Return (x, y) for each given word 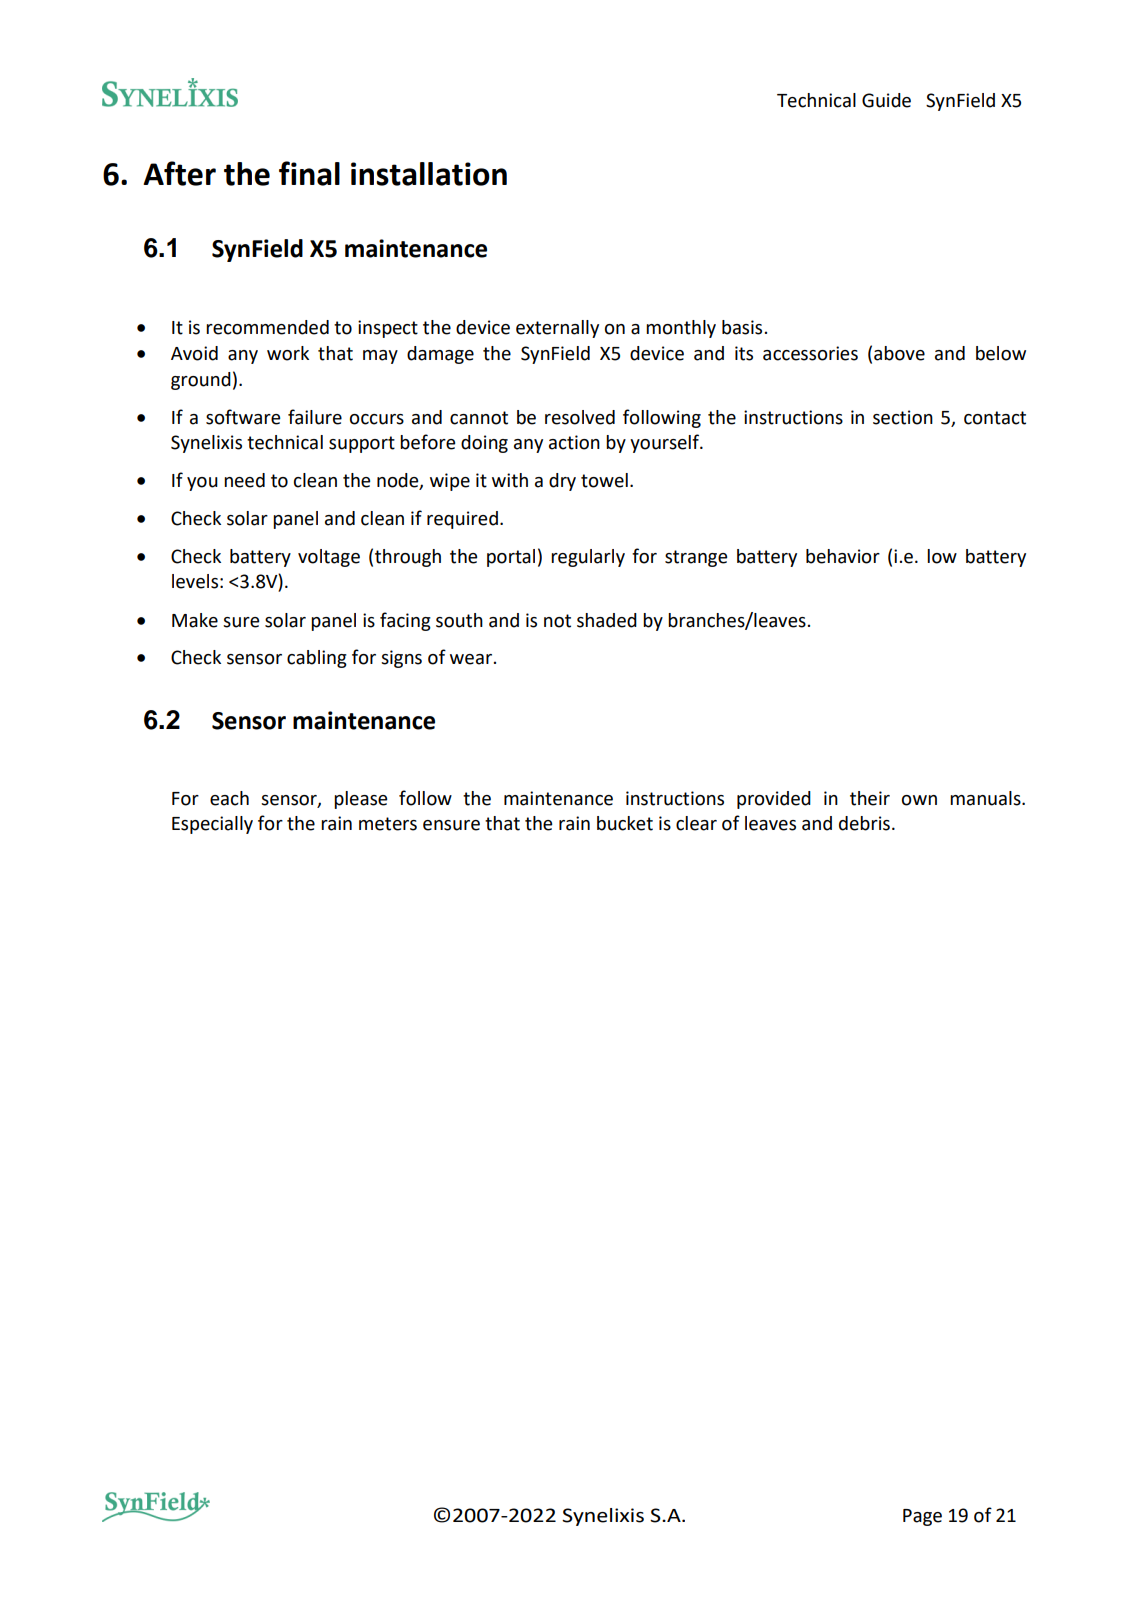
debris (864, 823)
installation (429, 174)
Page (922, 1517)
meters (388, 824)
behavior (843, 556)
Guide (886, 100)
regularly (588, 558)
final (309, 173)
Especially (212, 825)
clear (696, 823)
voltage (329, 558)
